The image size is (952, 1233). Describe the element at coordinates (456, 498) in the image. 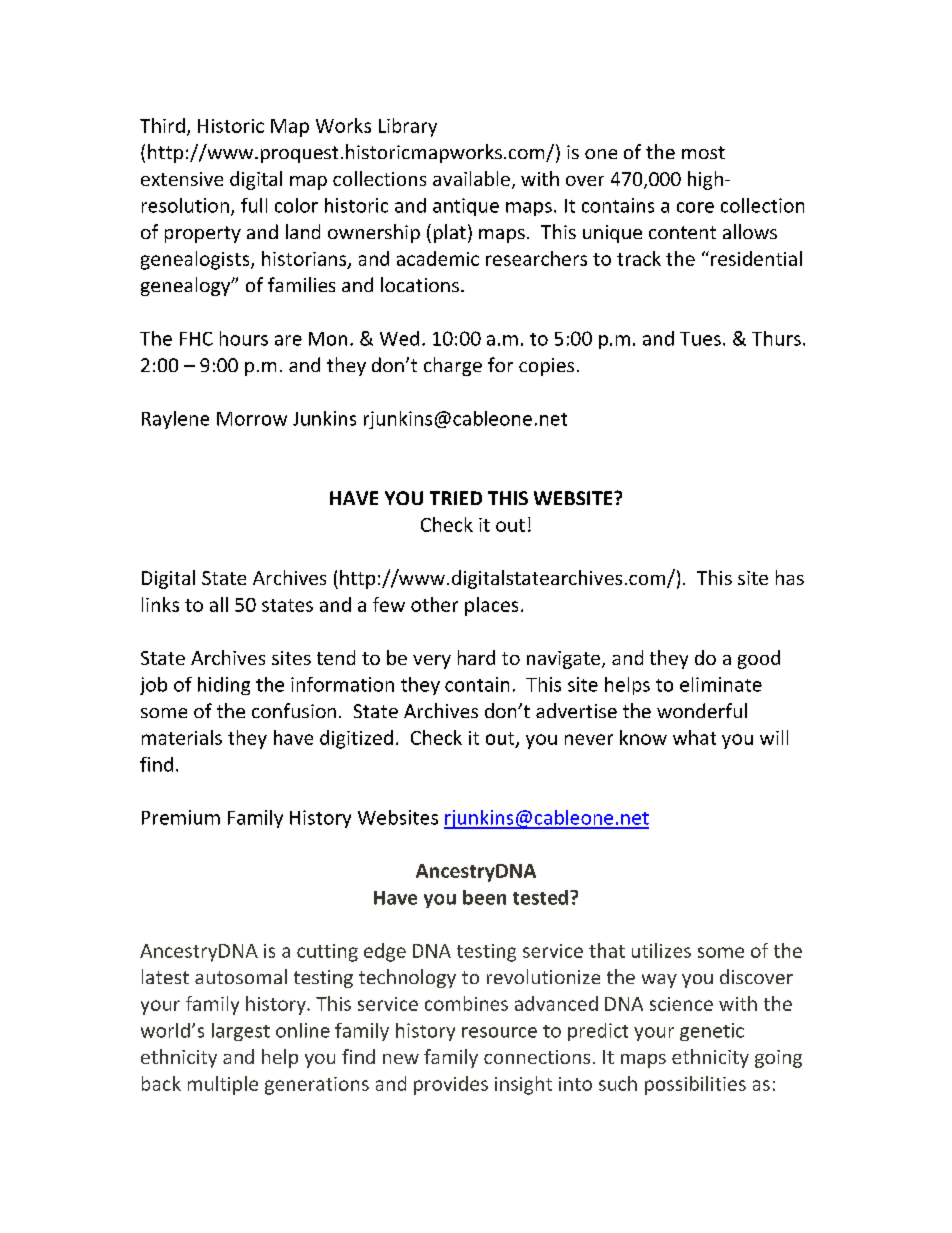

I see `TRIED` at that location.
